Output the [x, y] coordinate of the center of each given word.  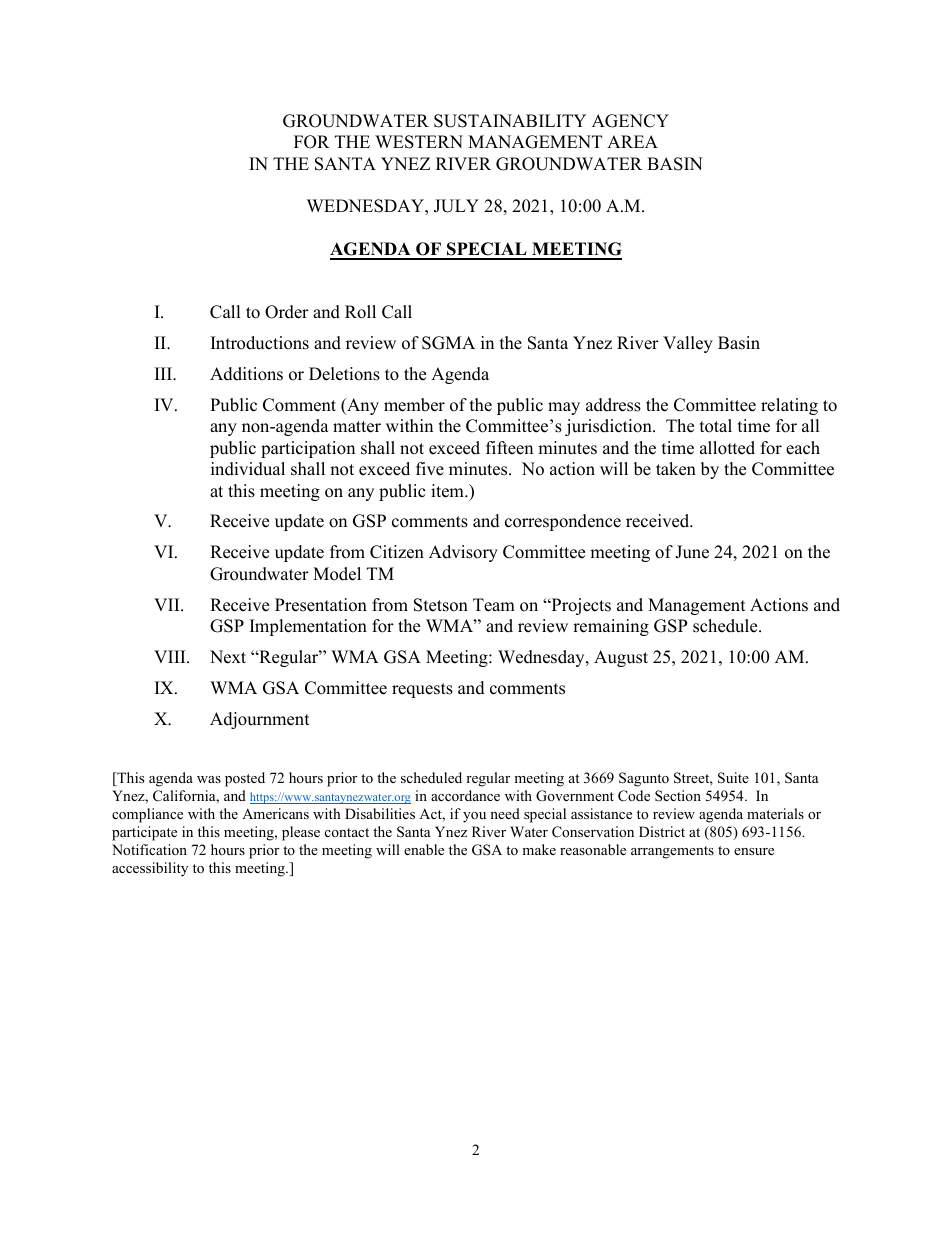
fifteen [509, 448]
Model [337, 574]
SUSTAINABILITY [510, 121]
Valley [688, 344]
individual [248, 469]
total [716, 426]
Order [287, 312]
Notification [149, 849]
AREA [632, 141]
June [692, 552]
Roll [360, 312]
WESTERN [419, 142]
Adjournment [260, 720]
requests [422, 690]
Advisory [463, 553]
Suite [733, 778]
